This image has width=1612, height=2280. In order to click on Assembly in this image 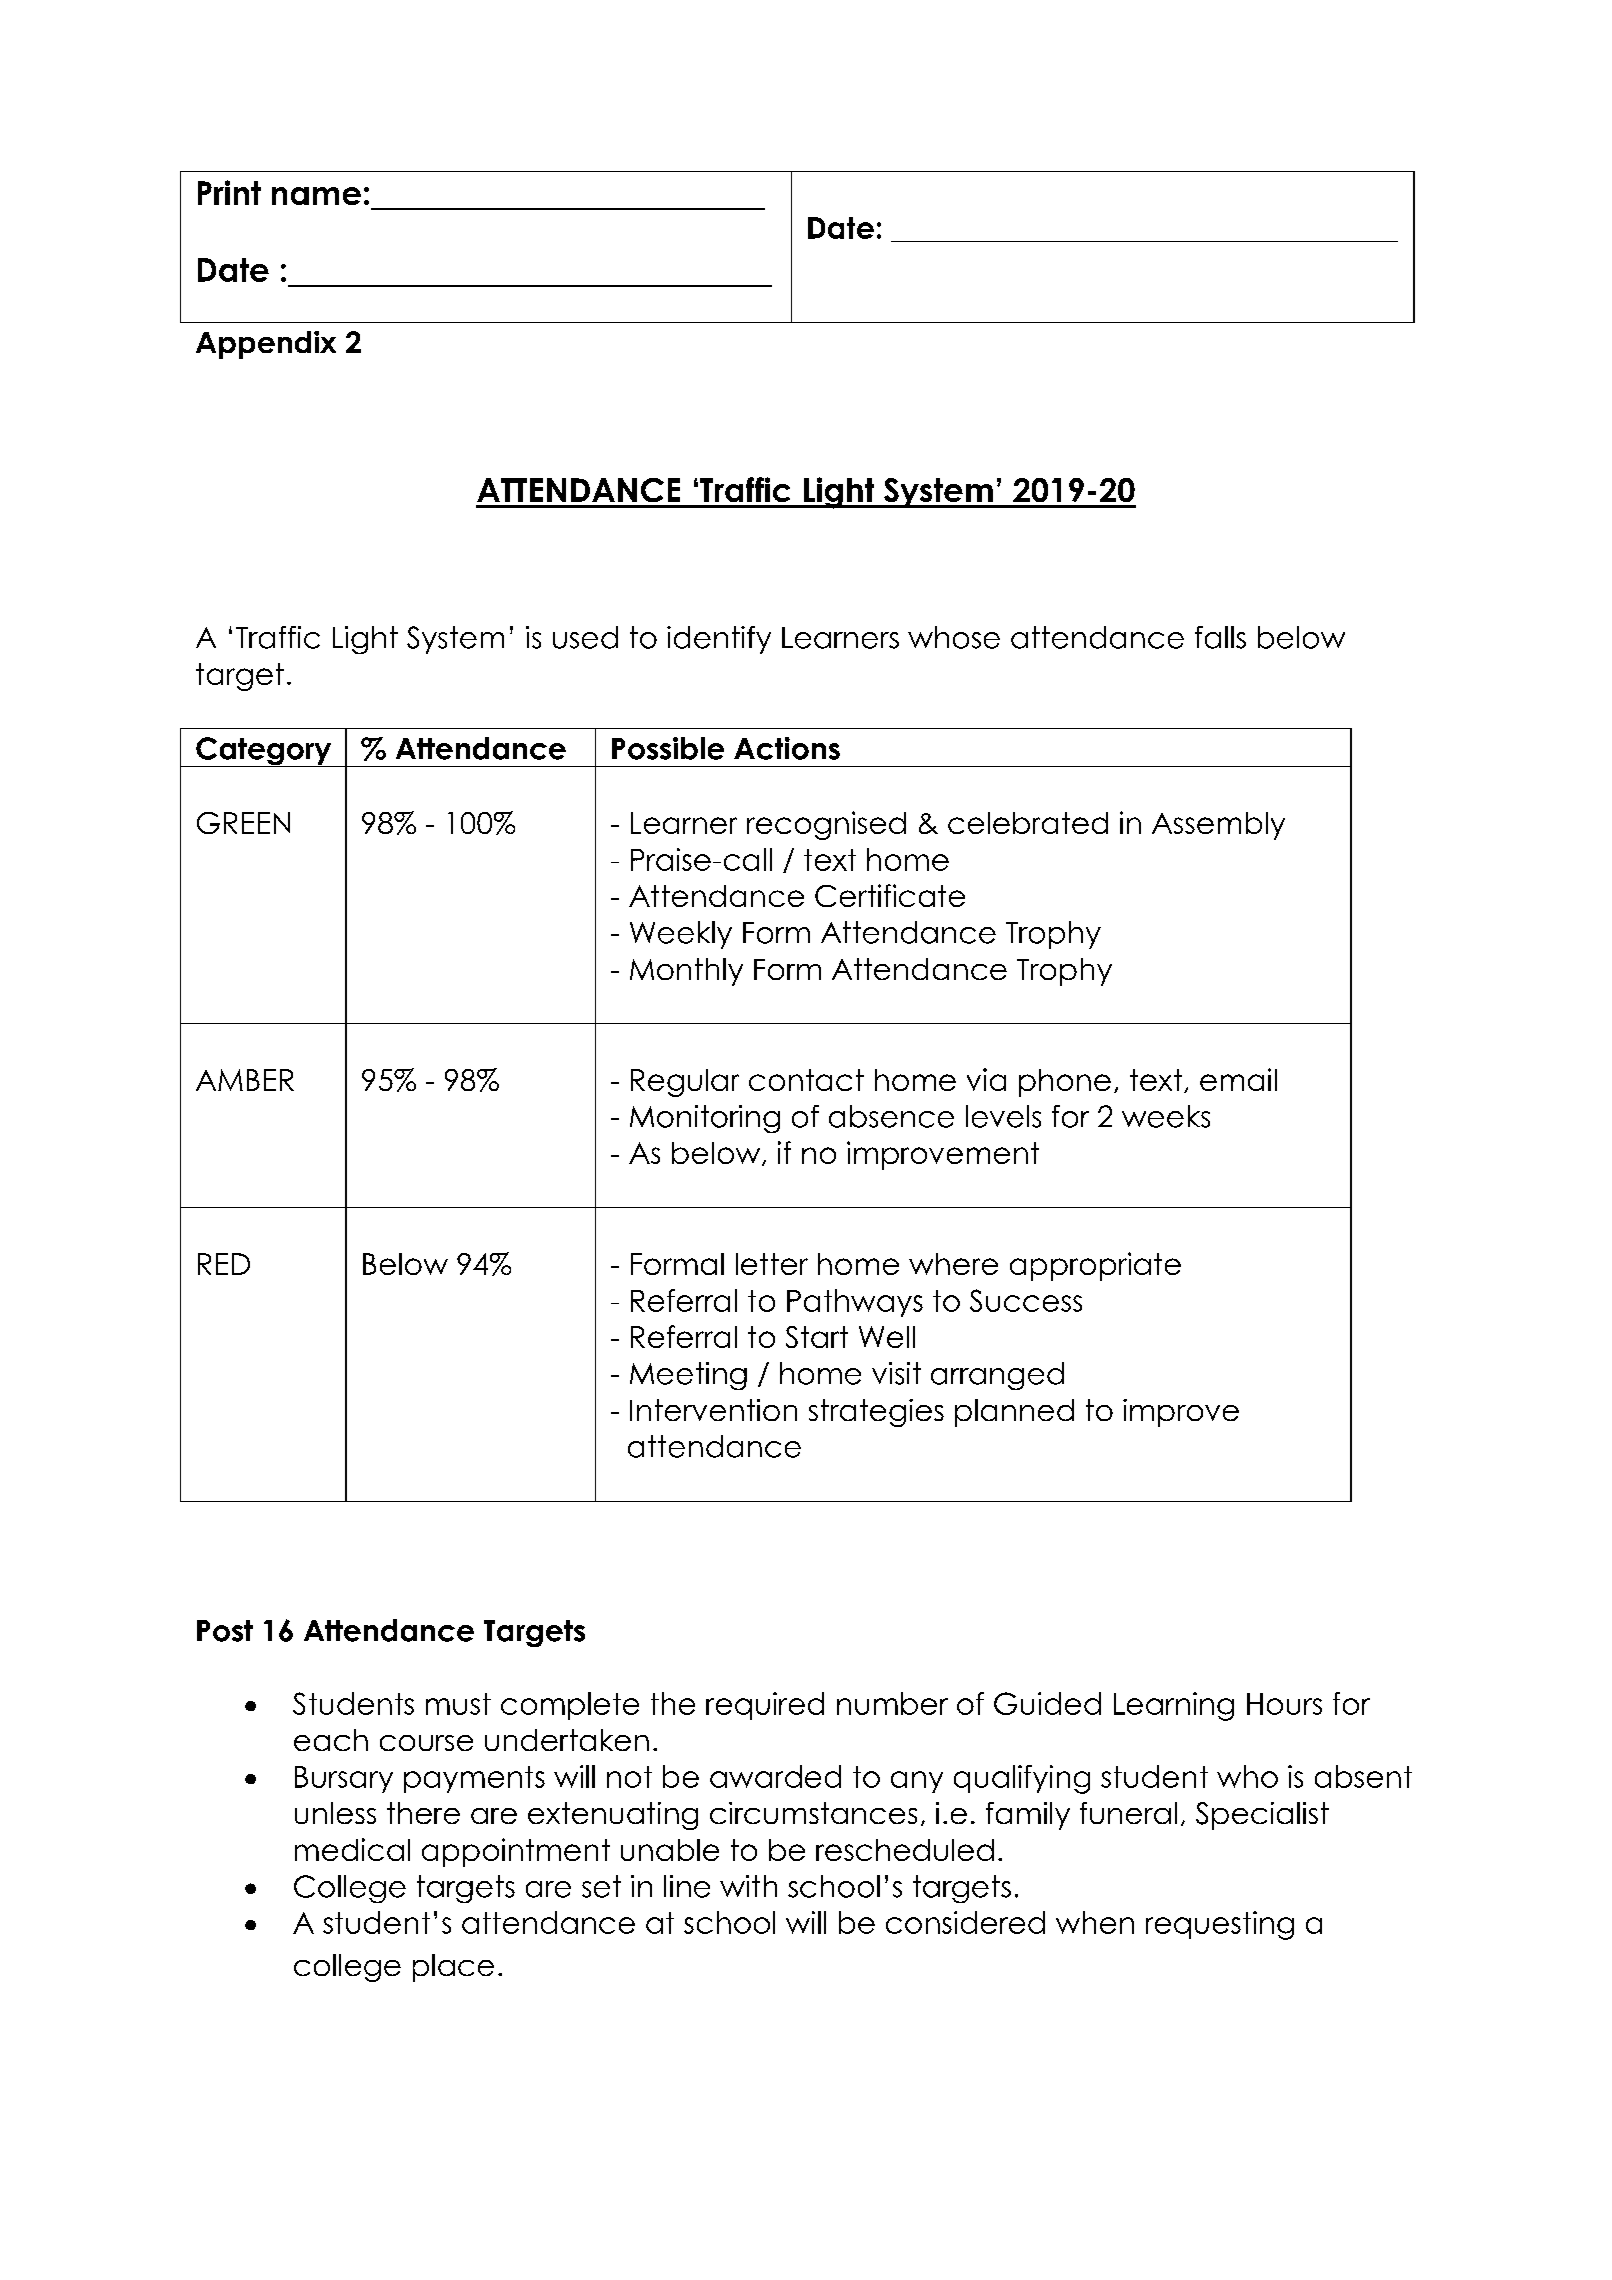, I will do `click(1218, 826)`.
